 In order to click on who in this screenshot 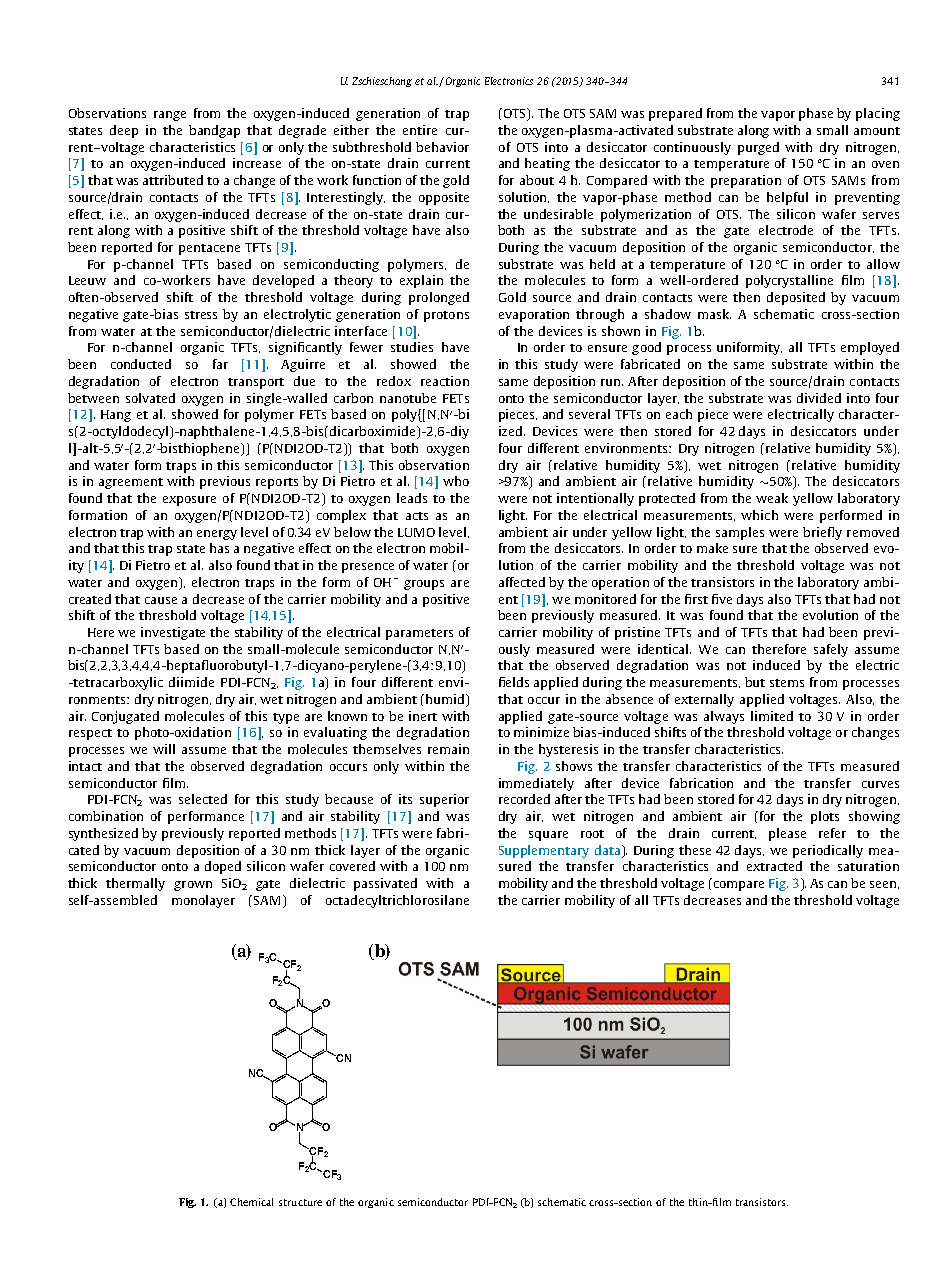, I will do `click(456, 481)`.
